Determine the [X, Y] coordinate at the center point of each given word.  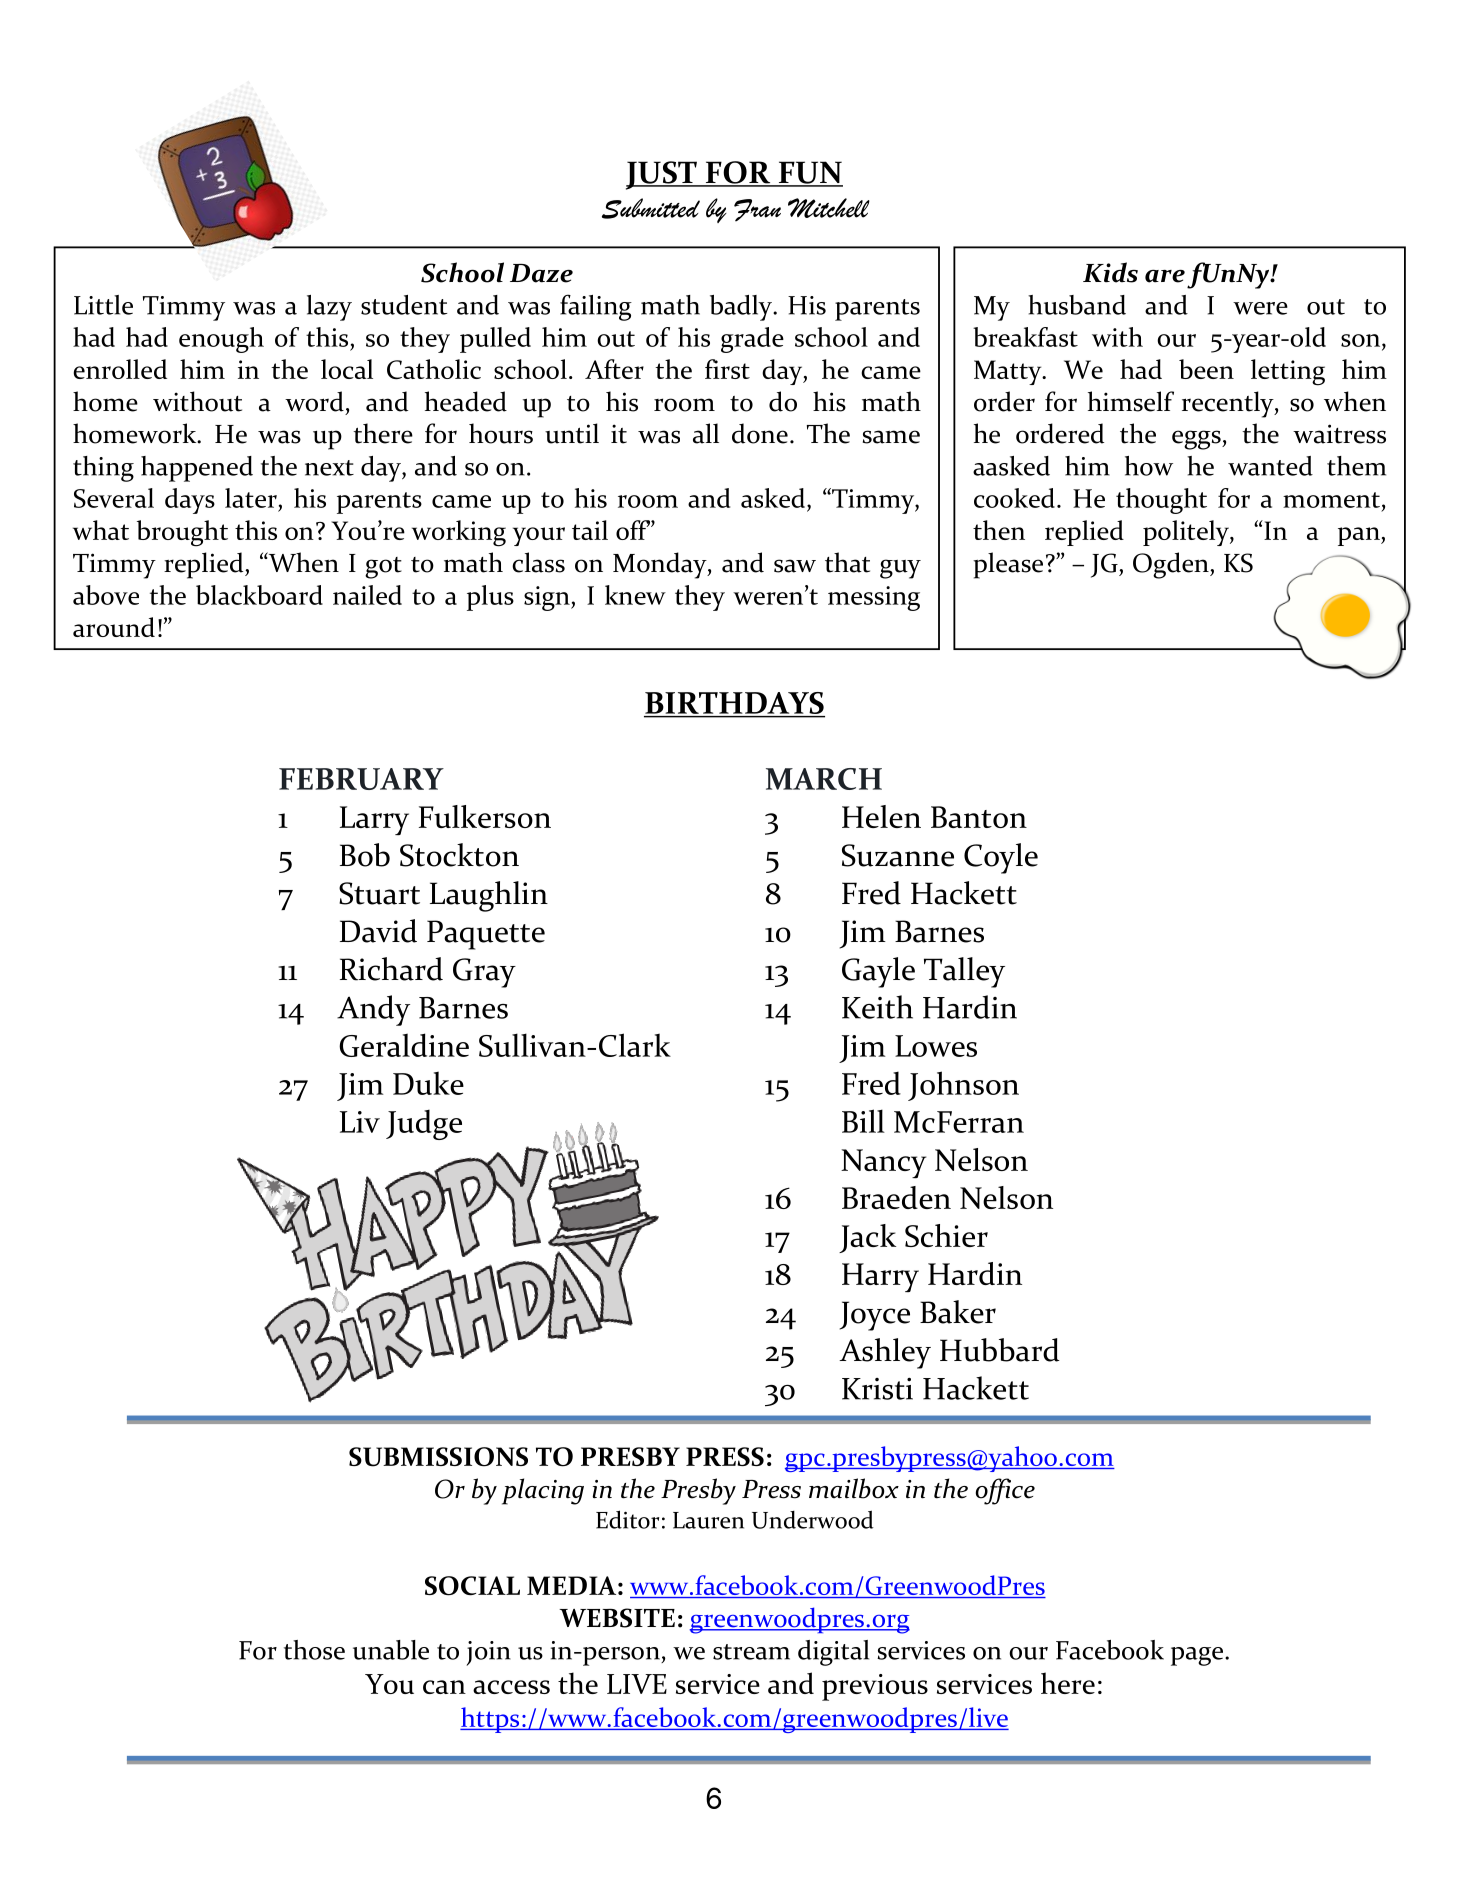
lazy [329, 308]
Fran [757, 210]
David [378, 931]
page [1198, 1656]
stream [751, 1652]
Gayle [878, 972]
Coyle [1001, 858]
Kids [1110, 272]
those [314, 1650]
